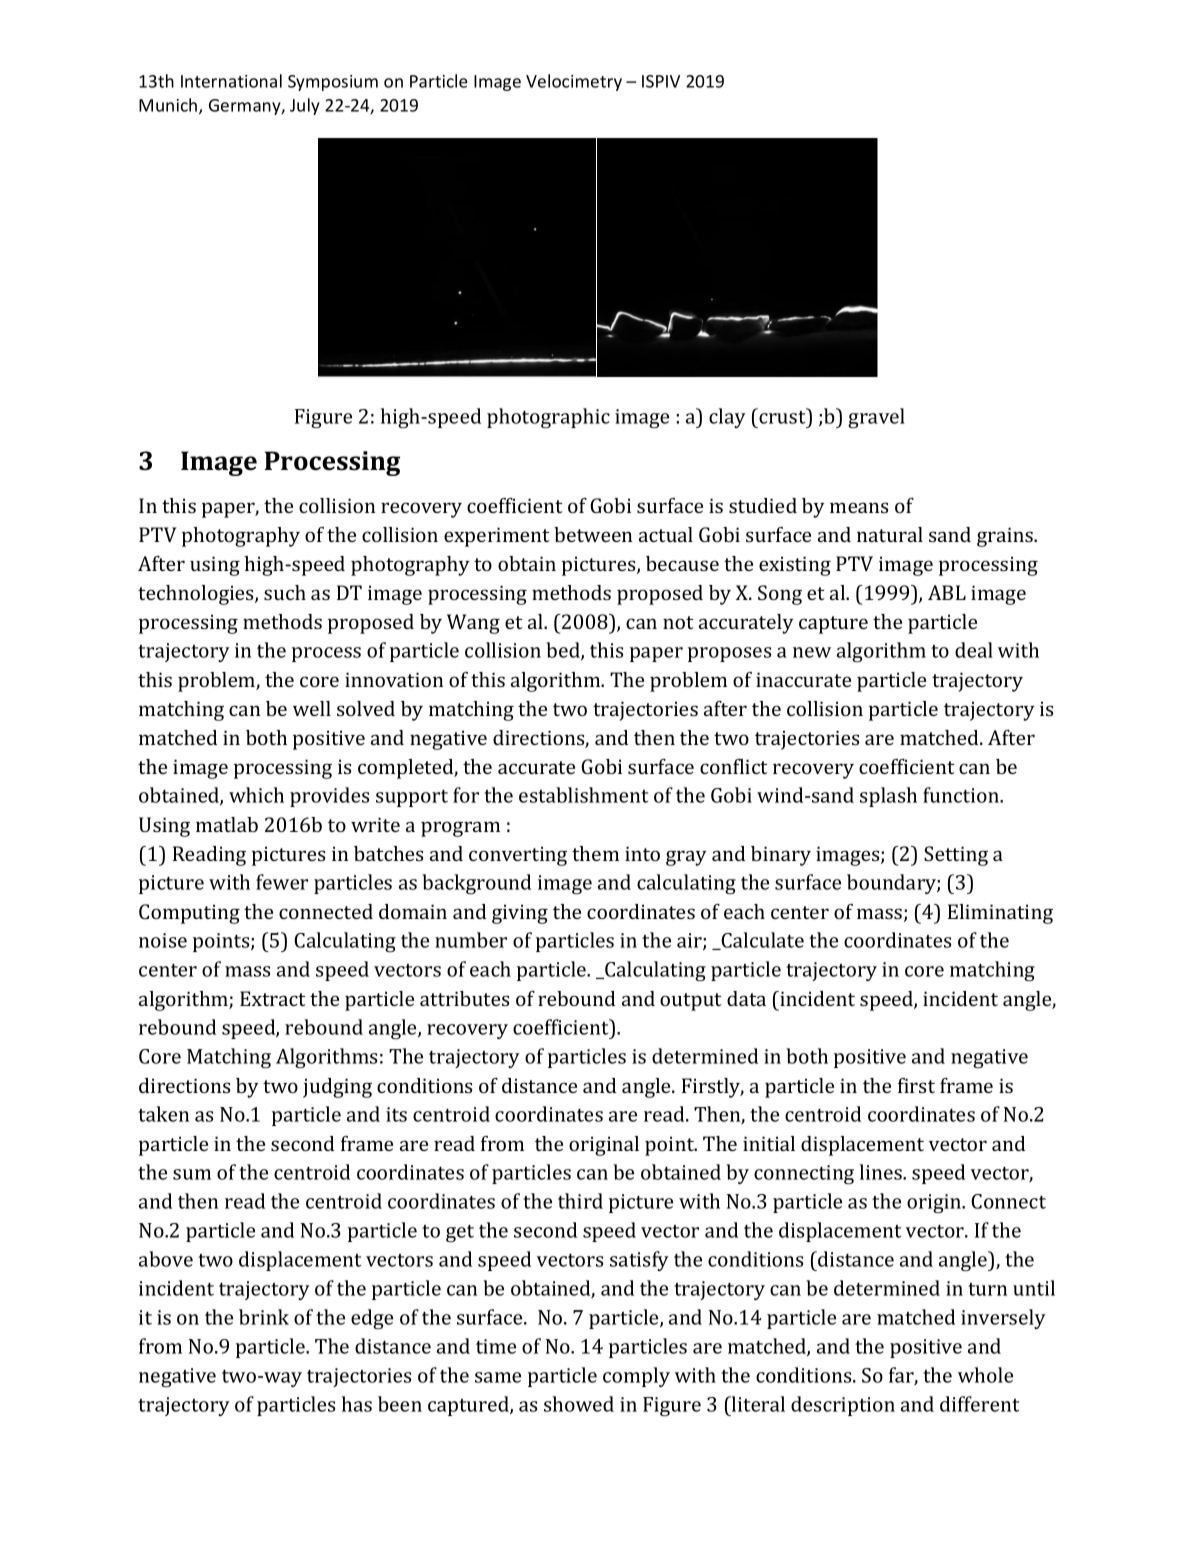 The image size is (1197, 1548). Describe the element at coordinates (264, 1317) in the screenshot. I see `brink` at that location.
